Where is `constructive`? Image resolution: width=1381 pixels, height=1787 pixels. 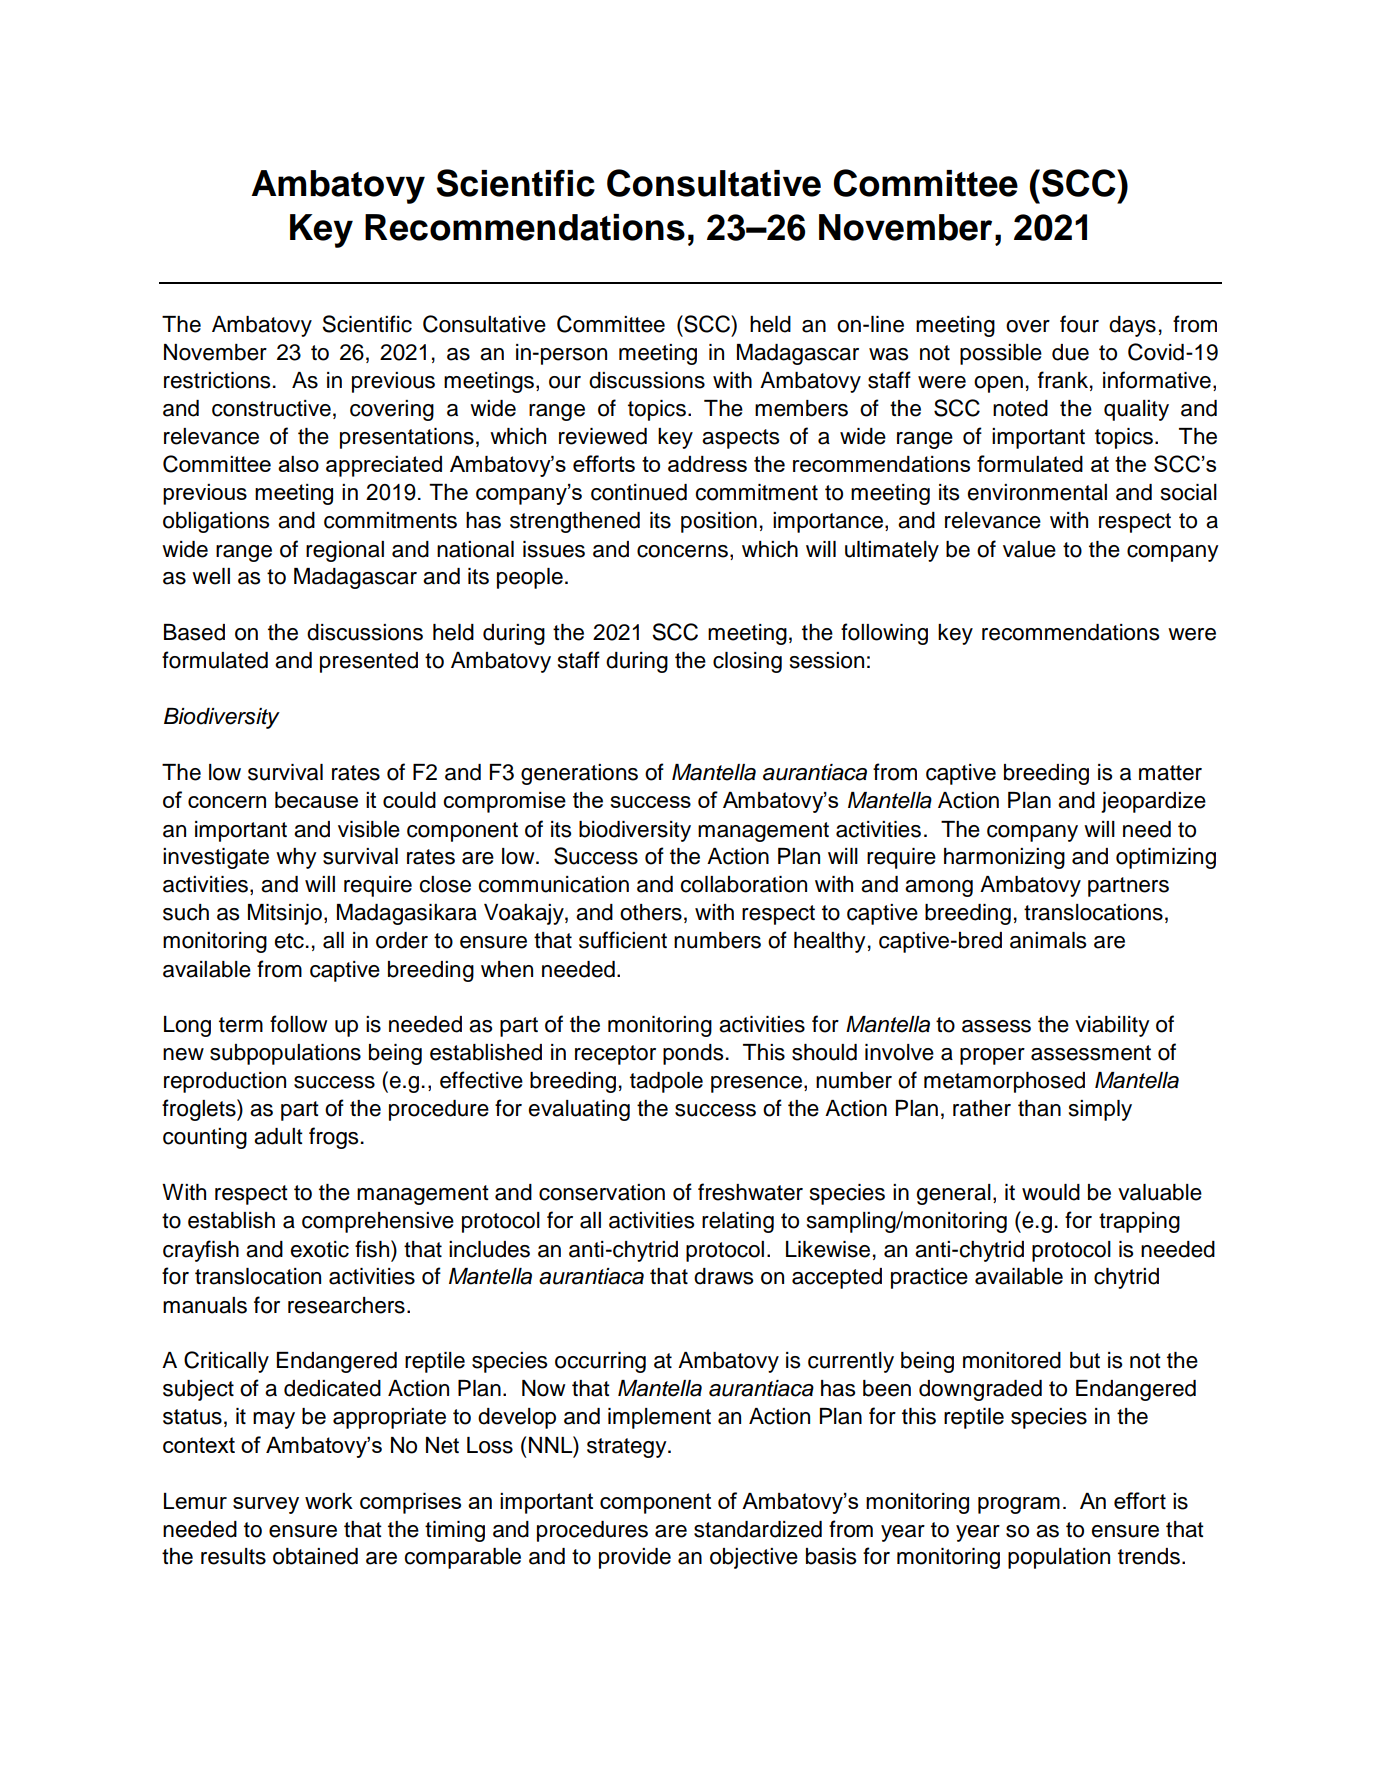 constructive is located at coordinates (271, 408).
